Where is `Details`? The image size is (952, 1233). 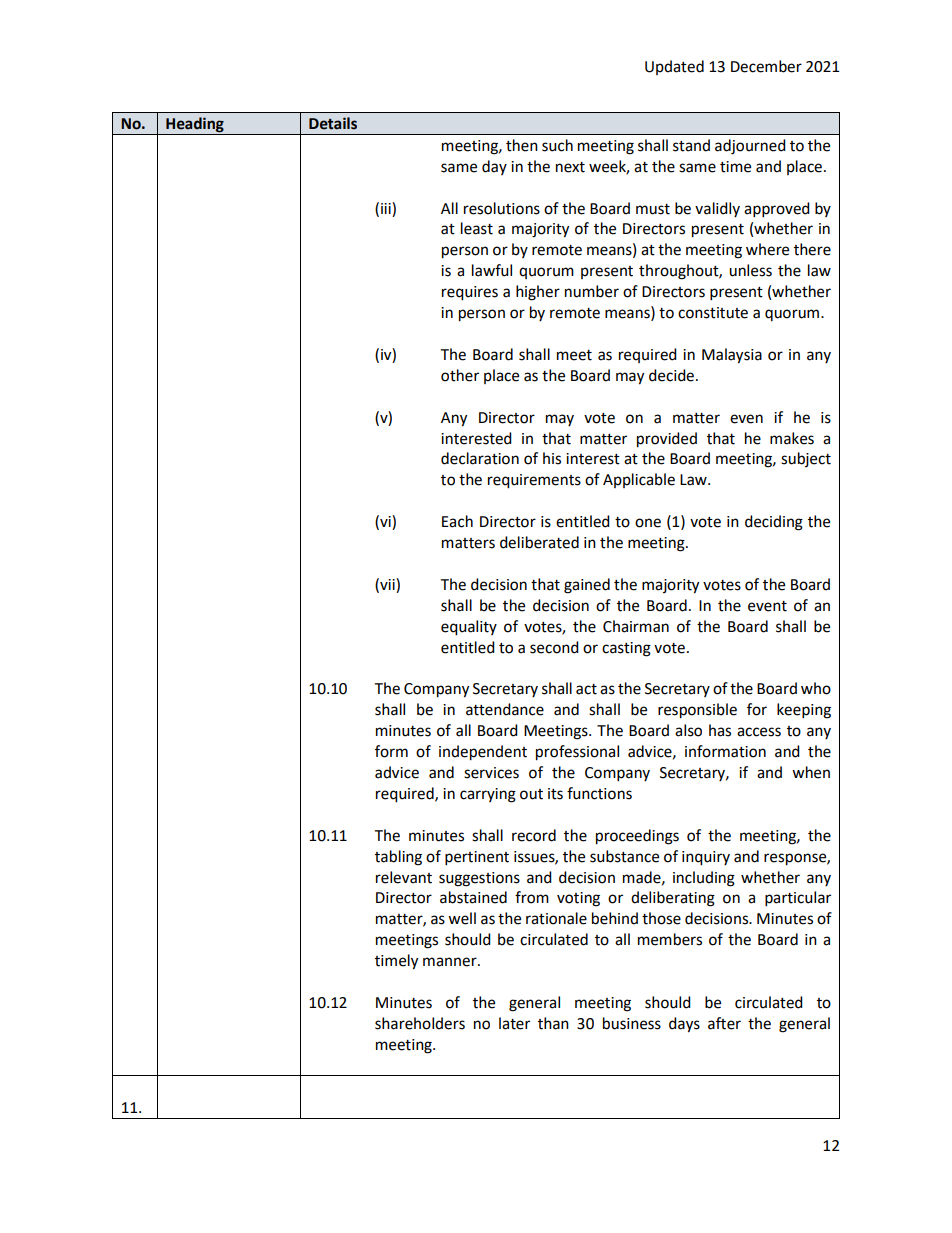
Details is located at coordinates (333, 123).
